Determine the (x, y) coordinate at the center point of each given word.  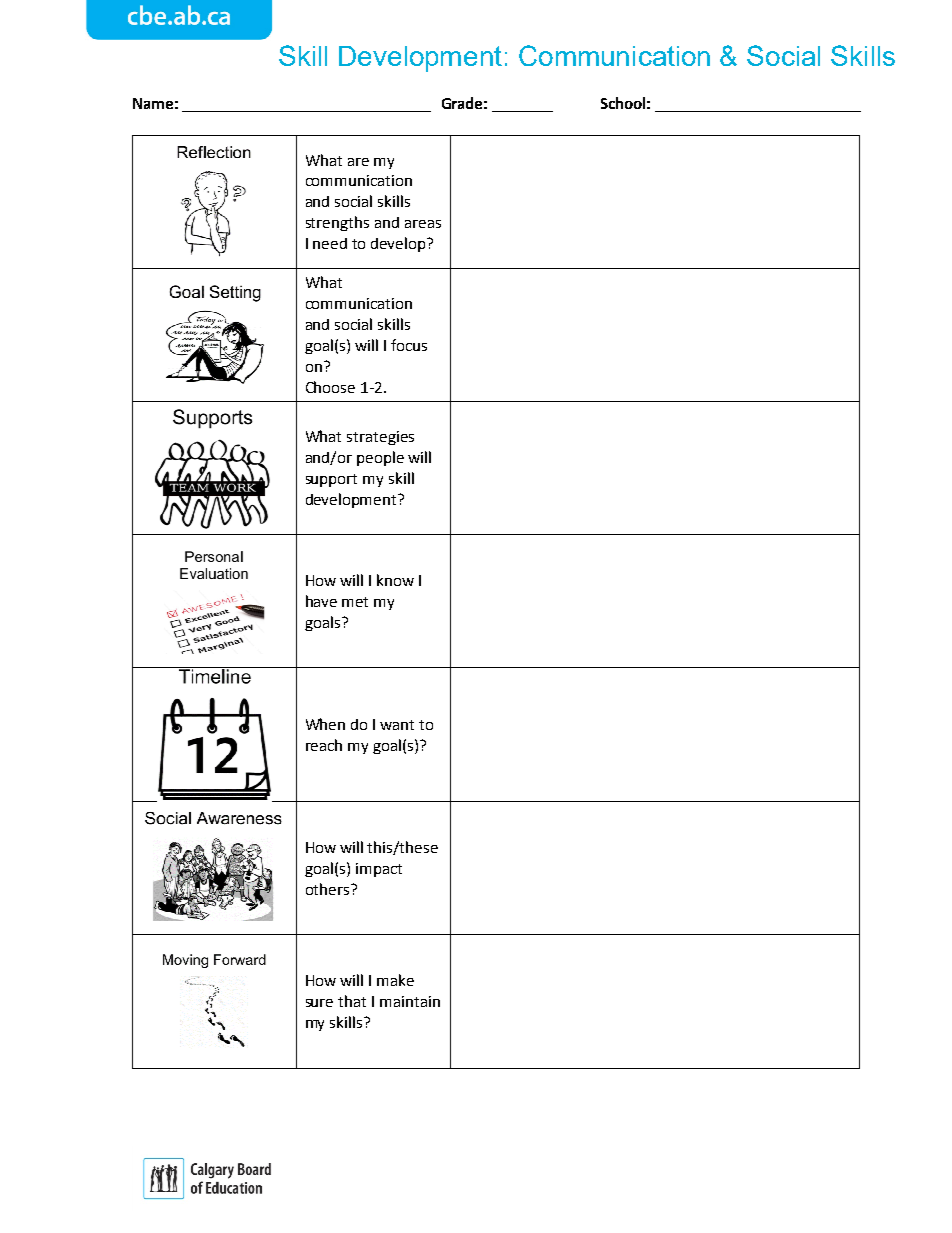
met (355, 602)
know (395, 580)
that (352, 1001)
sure (319, 1003)
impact (379, 870)
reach (324, 745)
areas (423, 224)
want (397, 725)
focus (409, 345)
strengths (337, 223)
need (330, 243)
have (321, 601)
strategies (380, 438)
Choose (330, 387)
